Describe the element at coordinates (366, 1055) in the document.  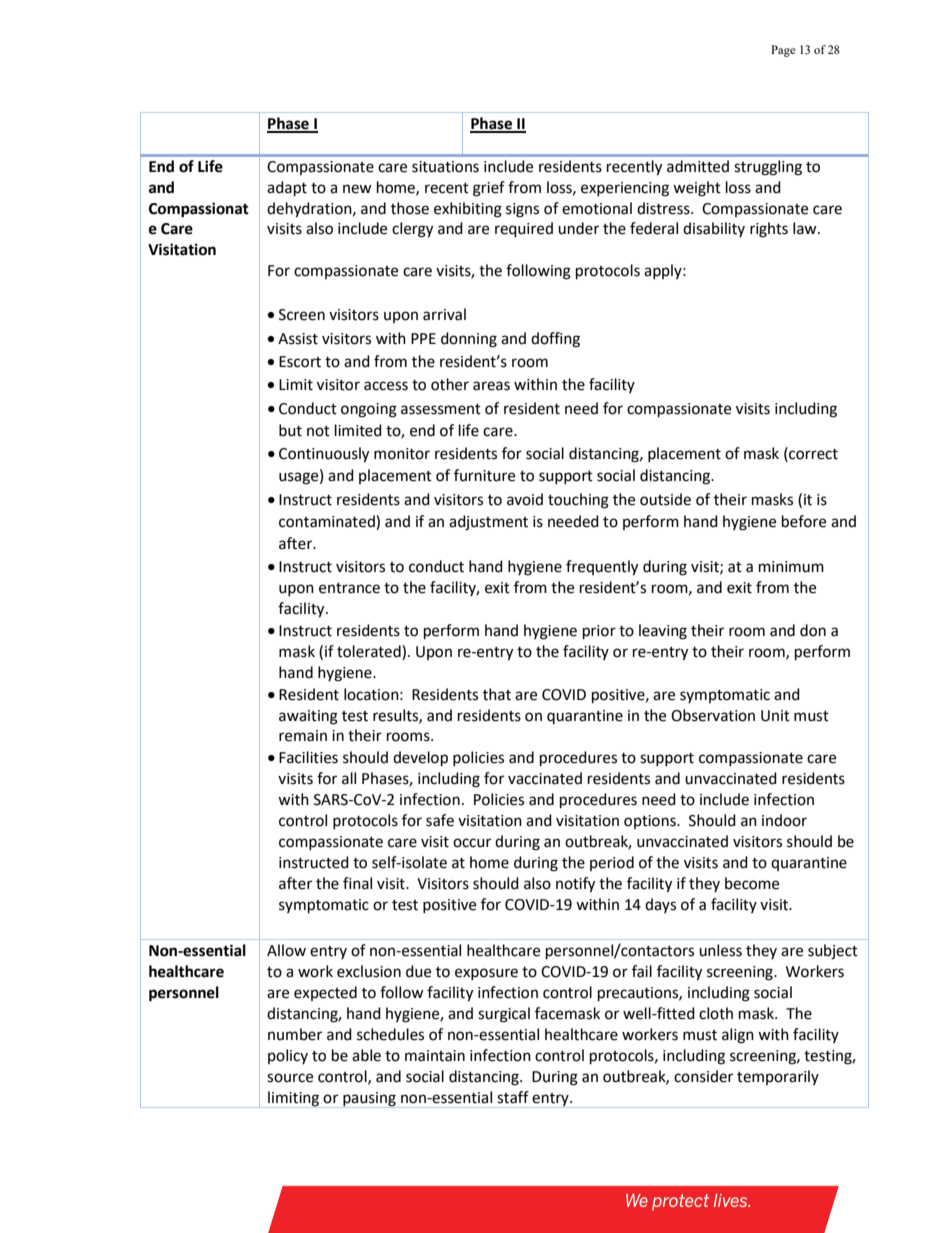
I see `able` at that location.
